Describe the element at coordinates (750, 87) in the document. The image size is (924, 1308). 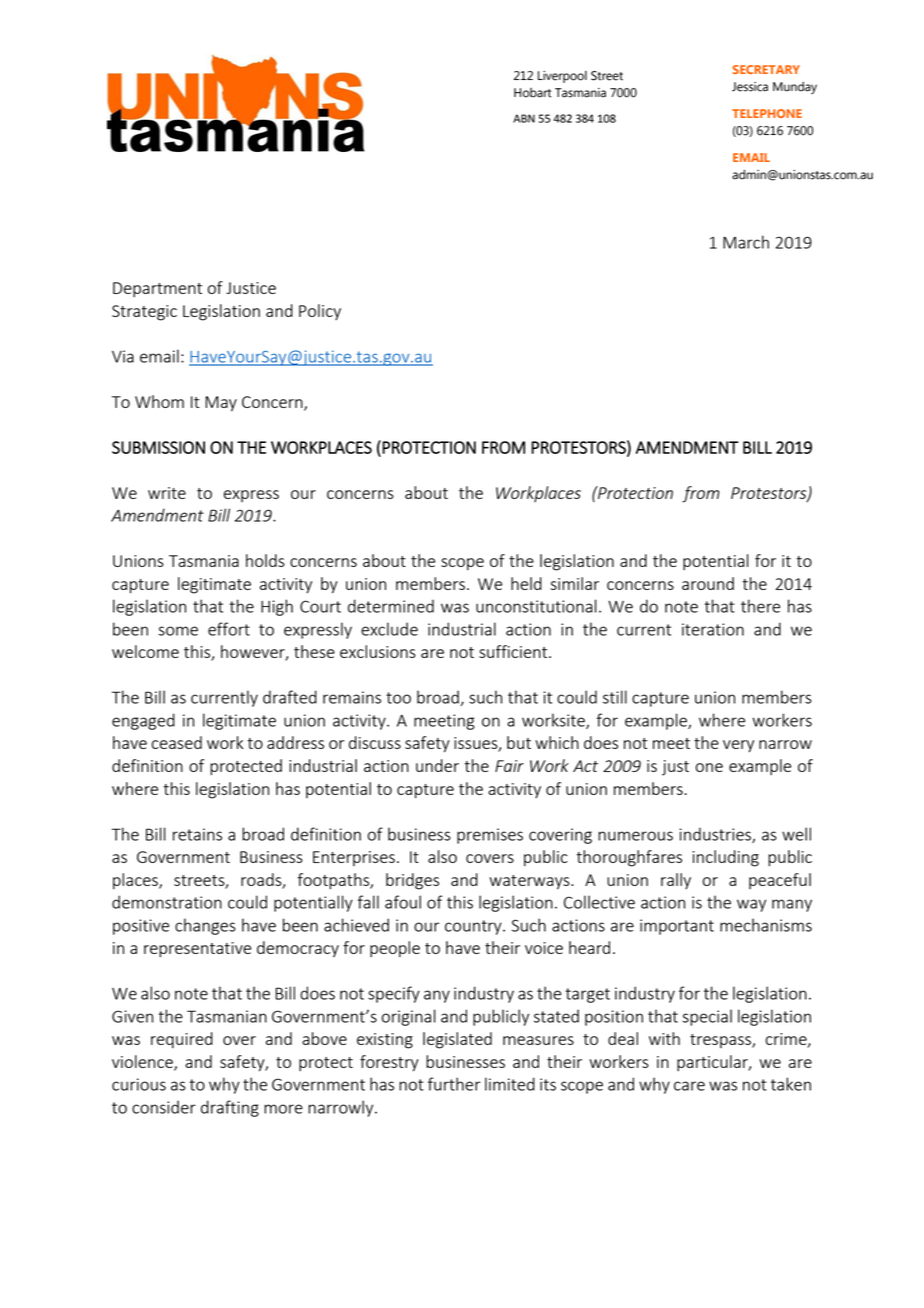
I see `Jessica` at that location.
